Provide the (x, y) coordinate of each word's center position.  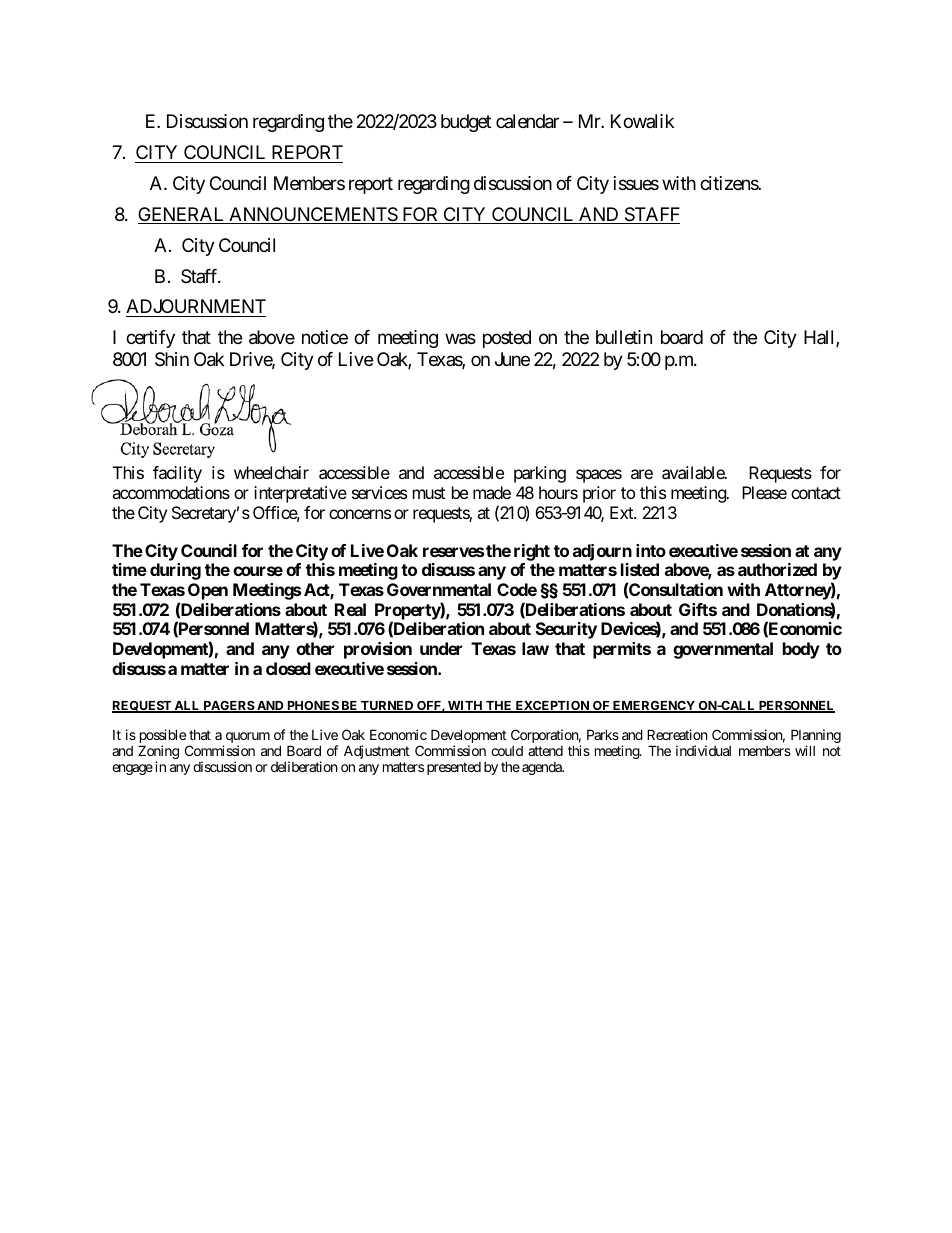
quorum (246, 739)
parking (540, 474)
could (507, 751)
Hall (820, 338)
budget (466, 123)
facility (177, 474)
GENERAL (182, 215)
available (694, 472)
